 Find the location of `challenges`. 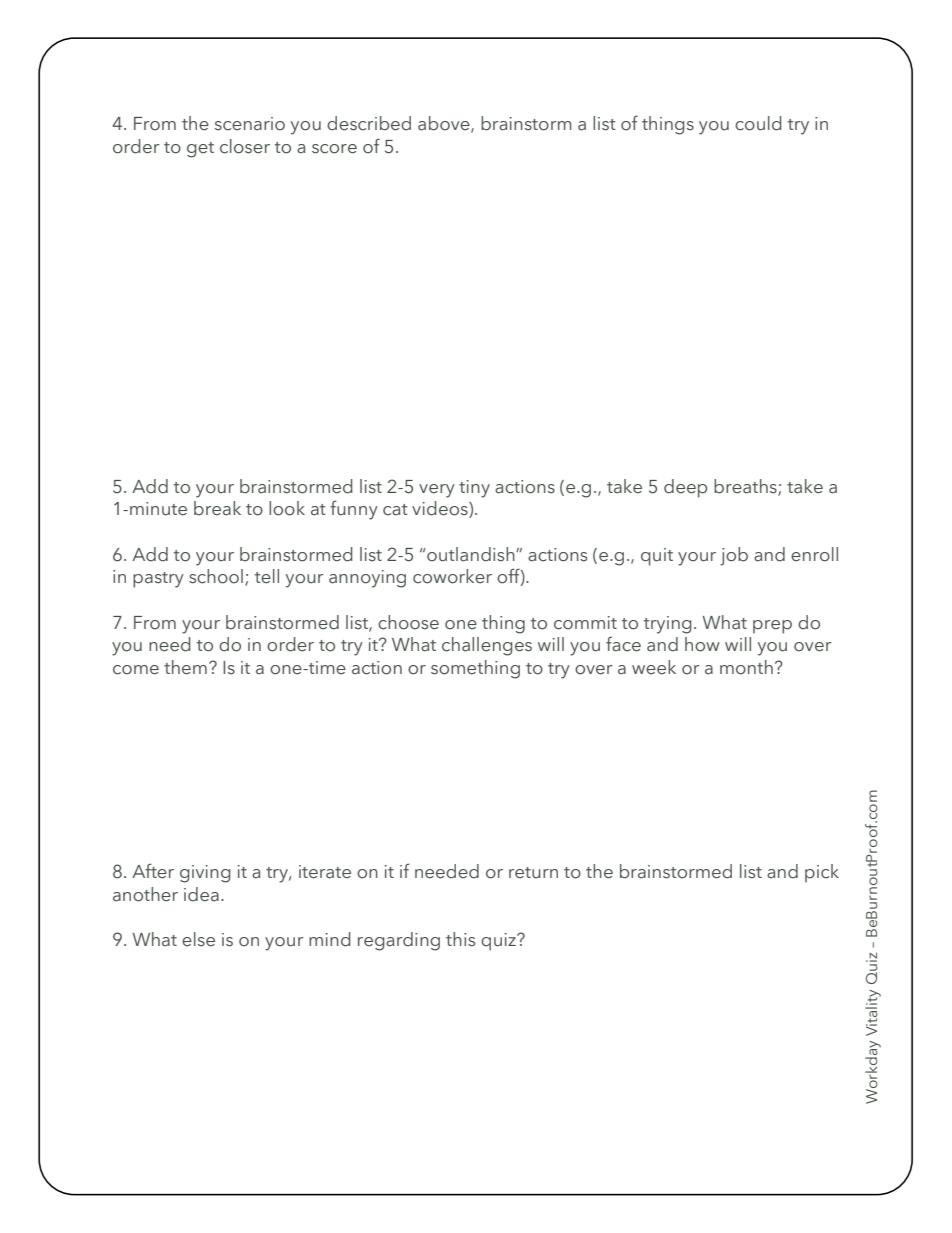

challenges is located at coordinates (487, 646).
